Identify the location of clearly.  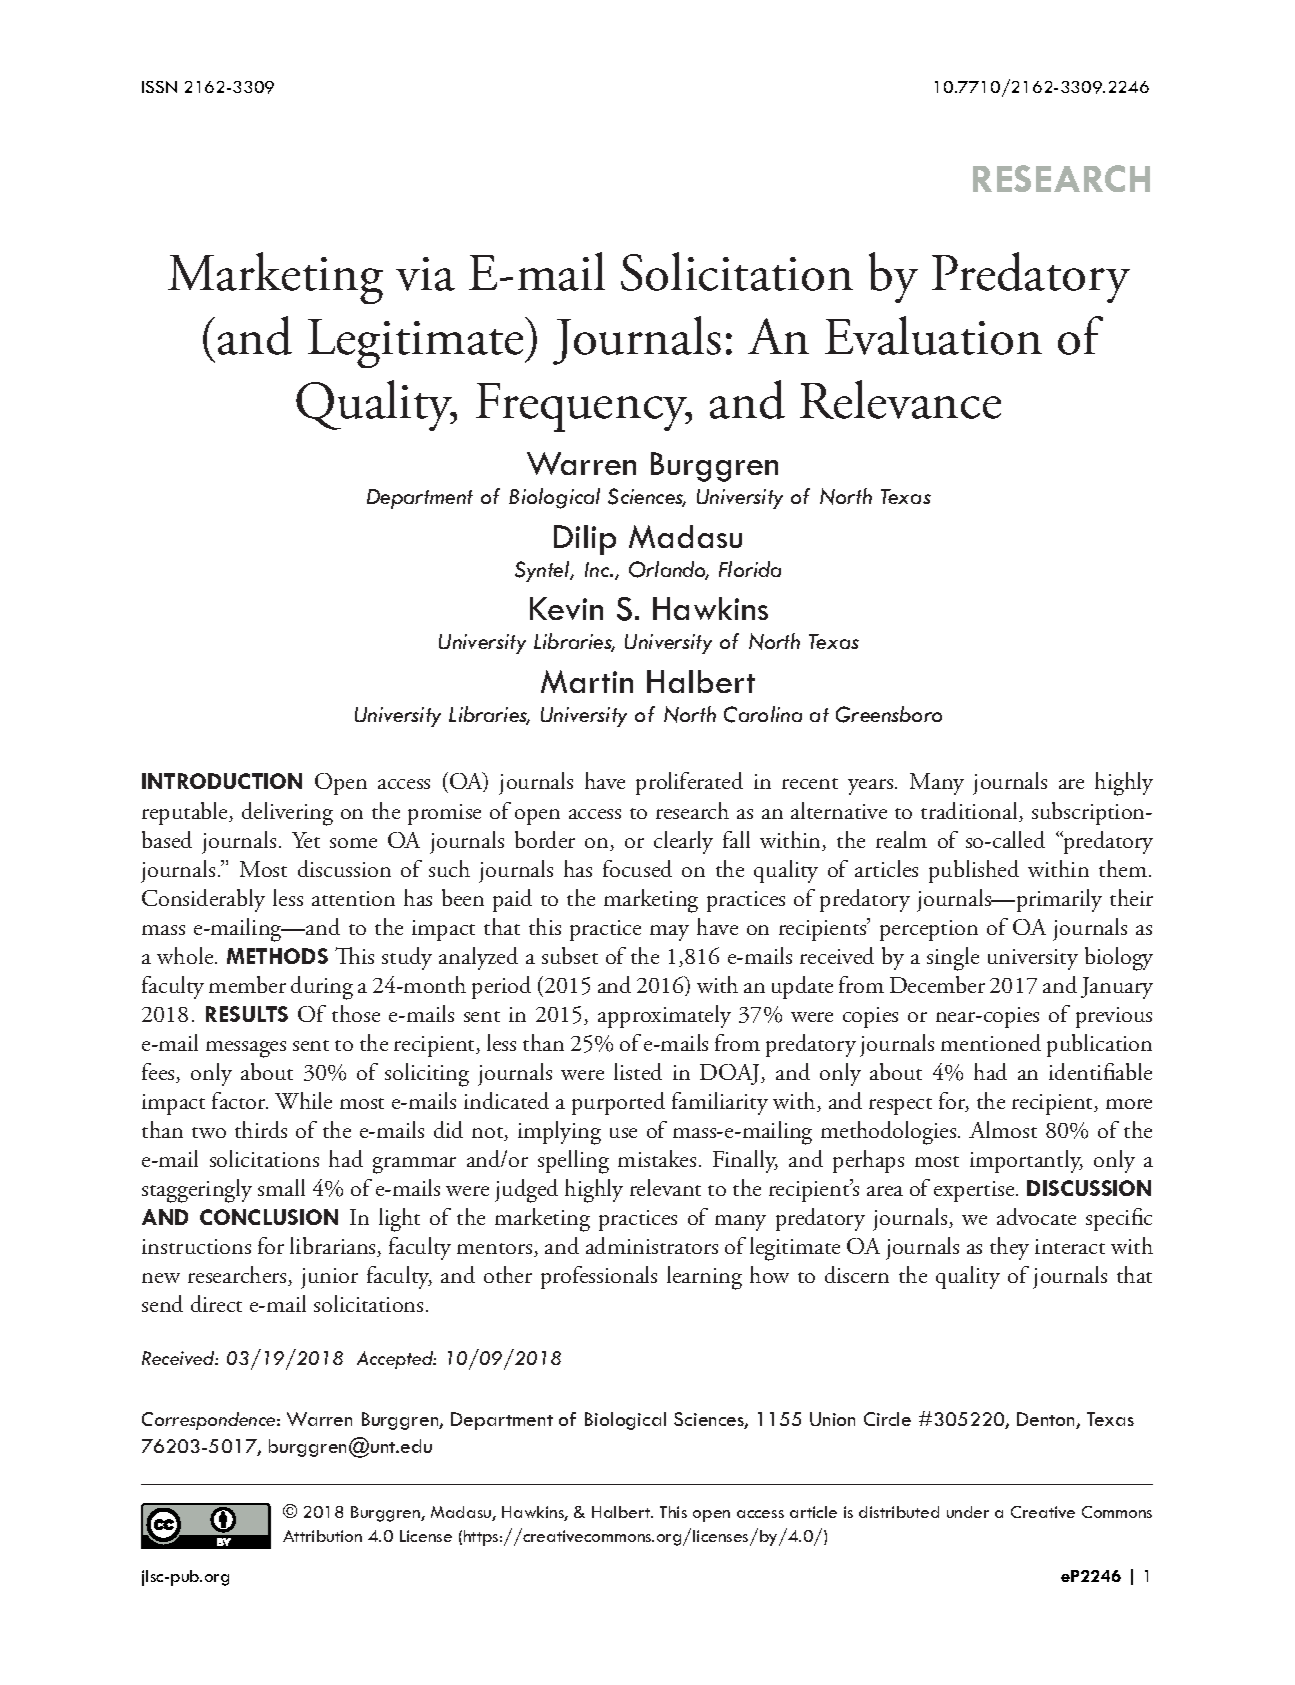
(683, 842).
